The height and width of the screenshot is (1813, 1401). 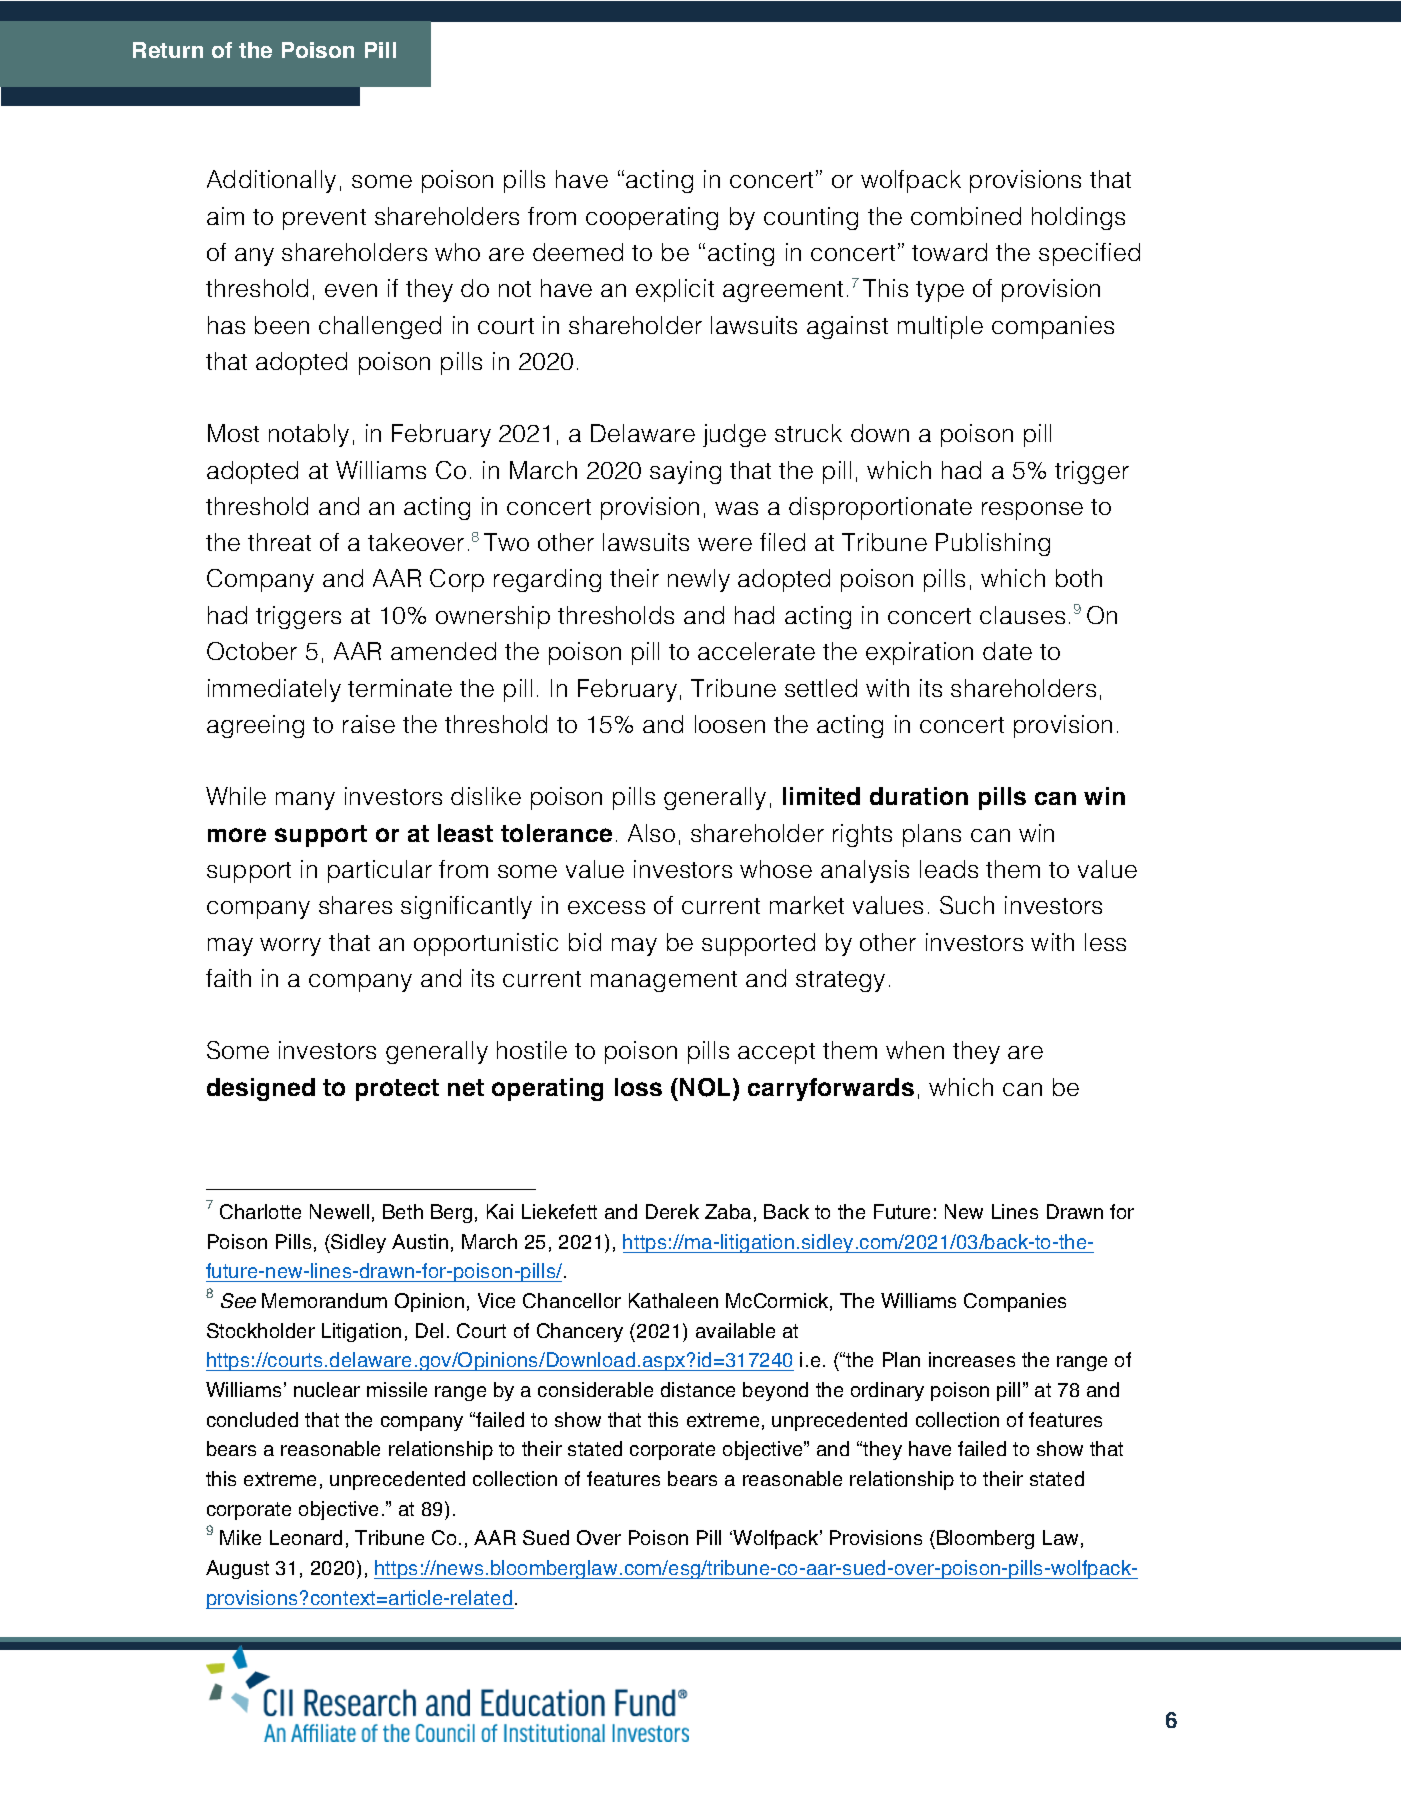 What do you see at coordinates (309, 435) in the screenshot?
I see `notably` at bounding box center [309, 435].
